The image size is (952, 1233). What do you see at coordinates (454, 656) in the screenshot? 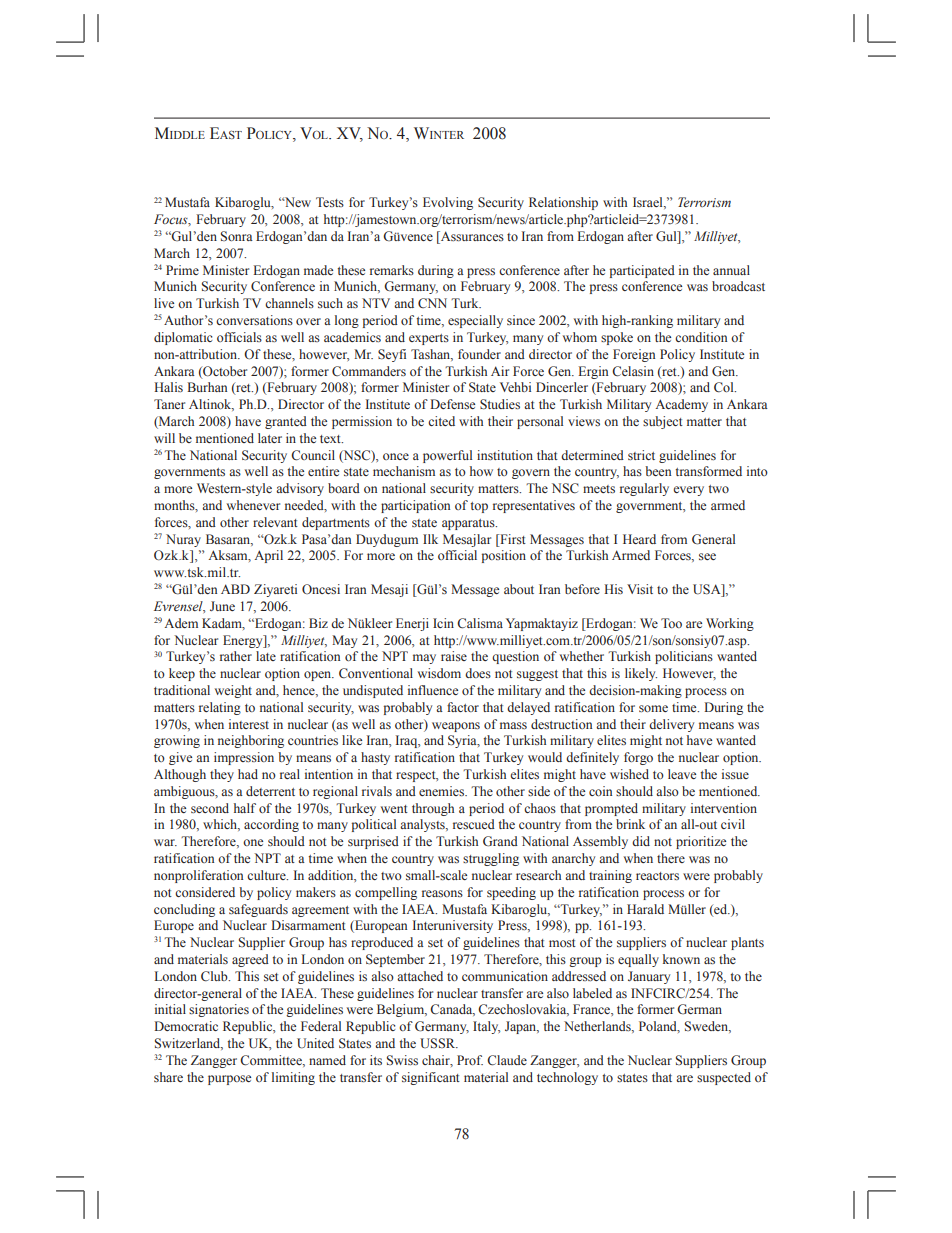
I see `raise` at bounding box center [454, 656].
